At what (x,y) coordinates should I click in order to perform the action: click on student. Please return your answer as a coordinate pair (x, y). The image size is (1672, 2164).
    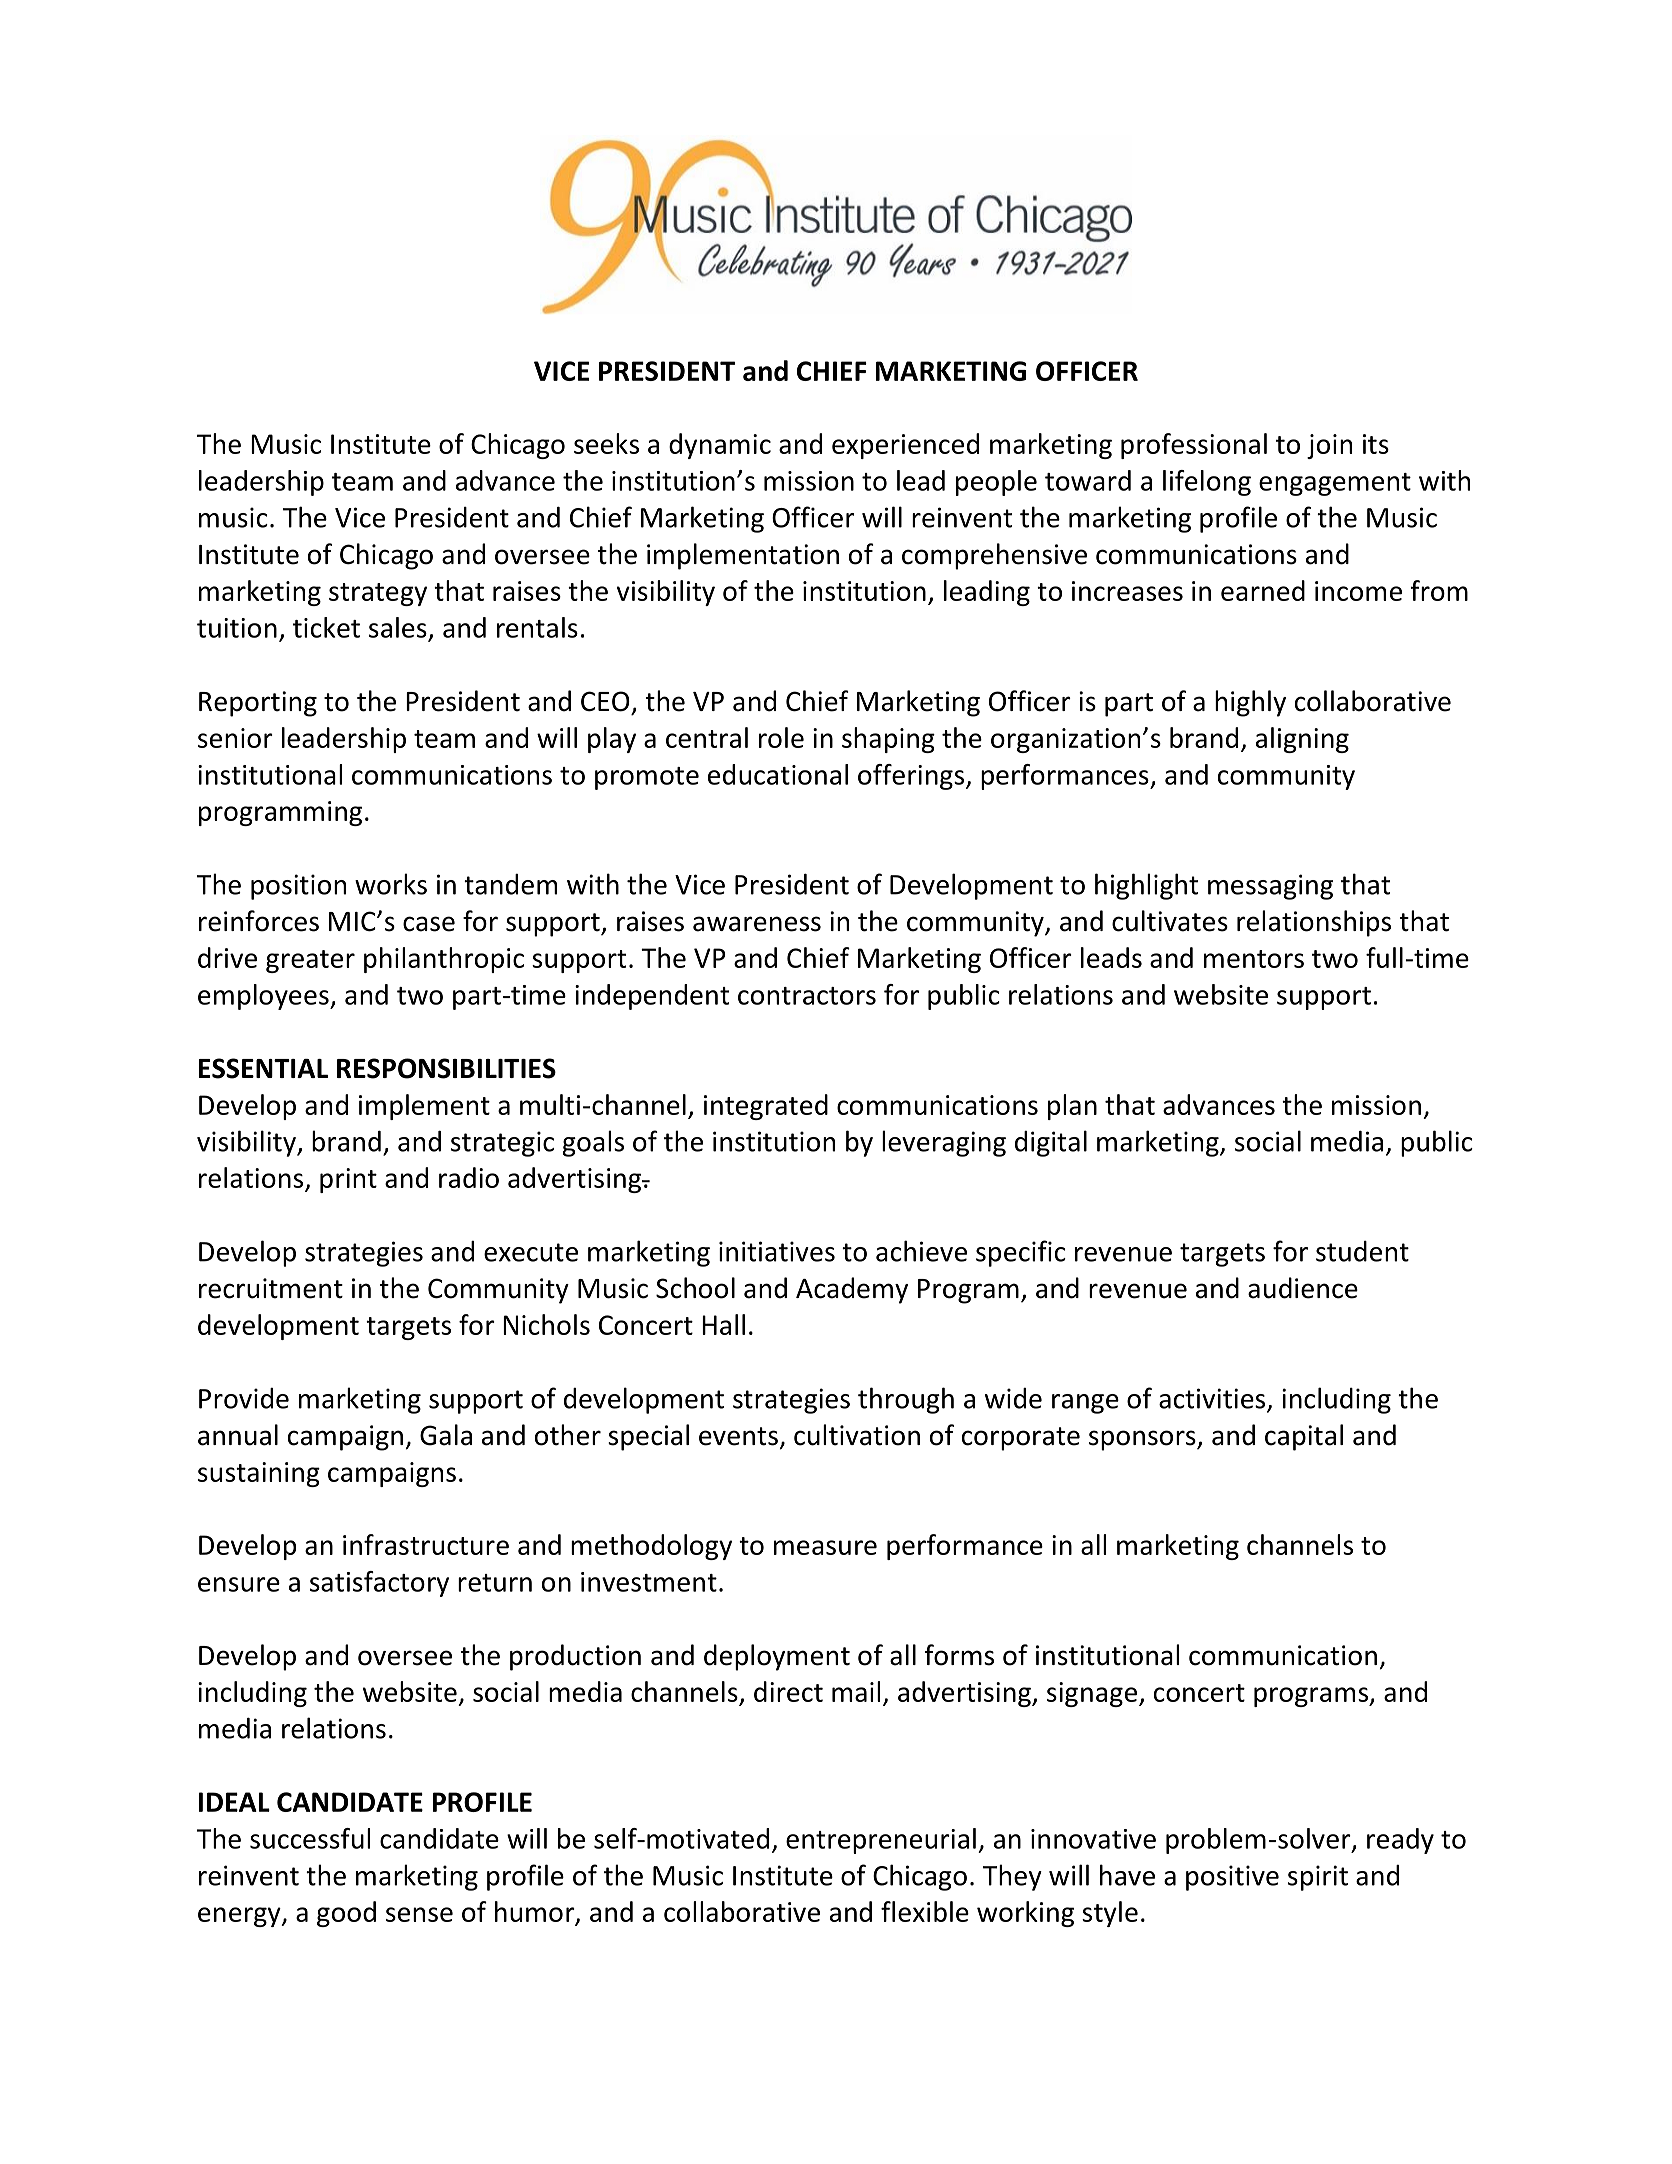
    Looking at the image, I should click on (1362, 1251).
